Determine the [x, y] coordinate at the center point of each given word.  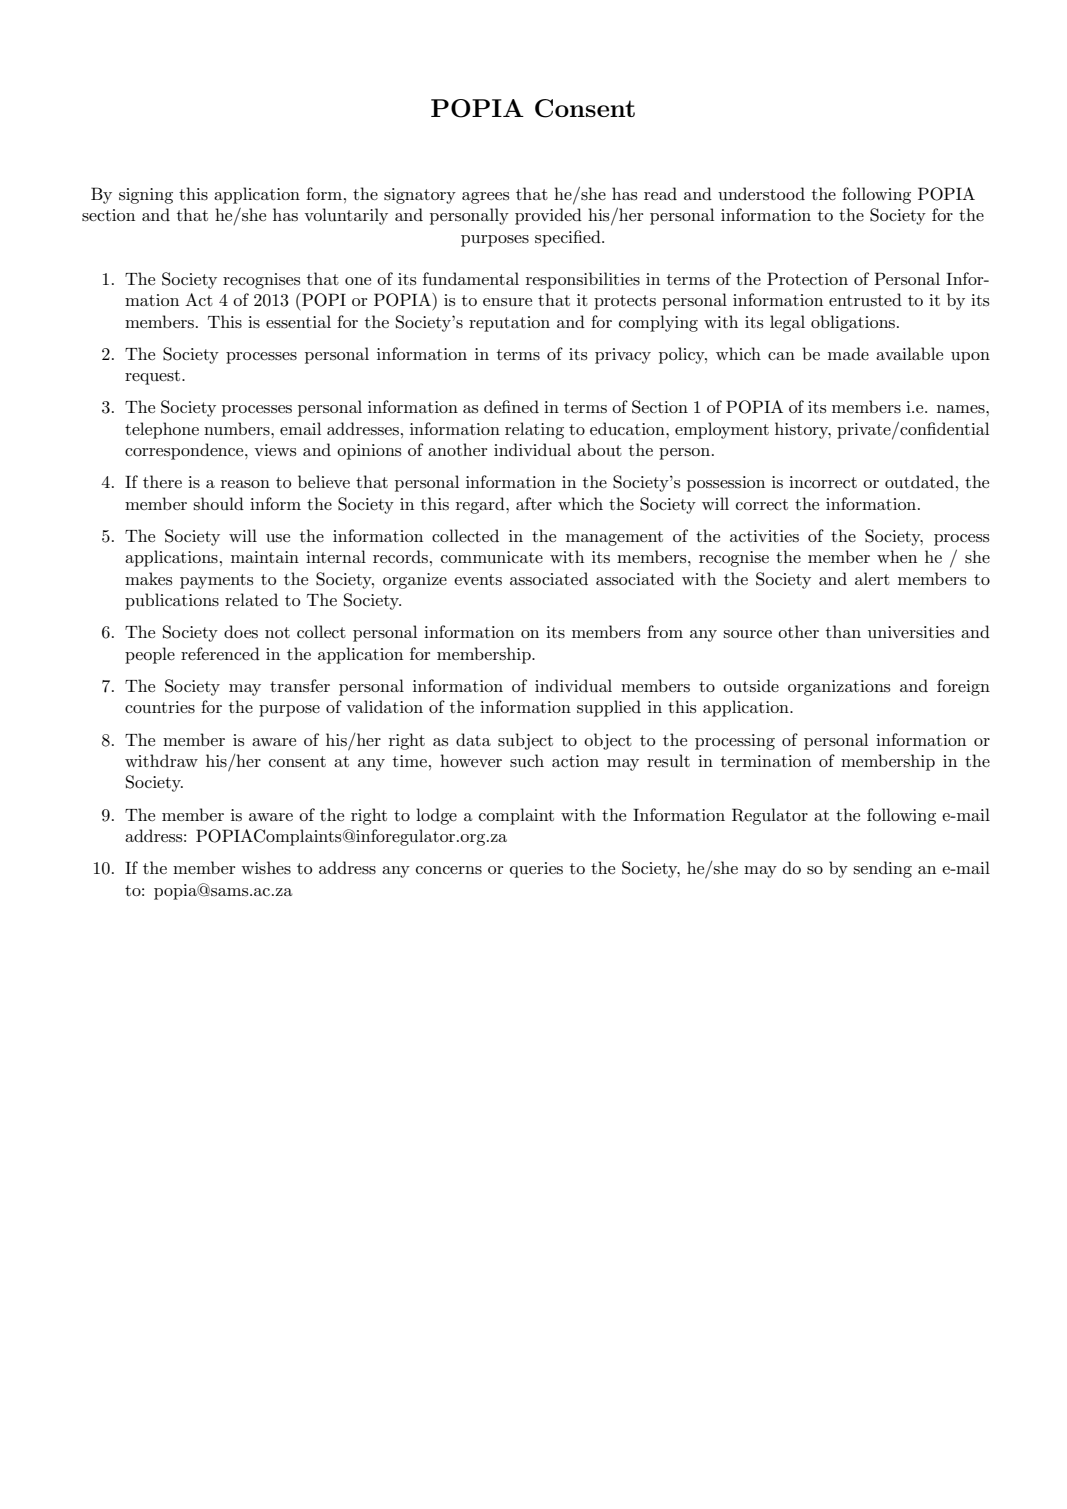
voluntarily [346, 216]
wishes [266, 868]
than [843, 631]
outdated [919, 481]
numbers [238, 429]
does [241, 631]
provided [548, 216]
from [665, 631]
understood [761, 193]
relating [534, 430]
